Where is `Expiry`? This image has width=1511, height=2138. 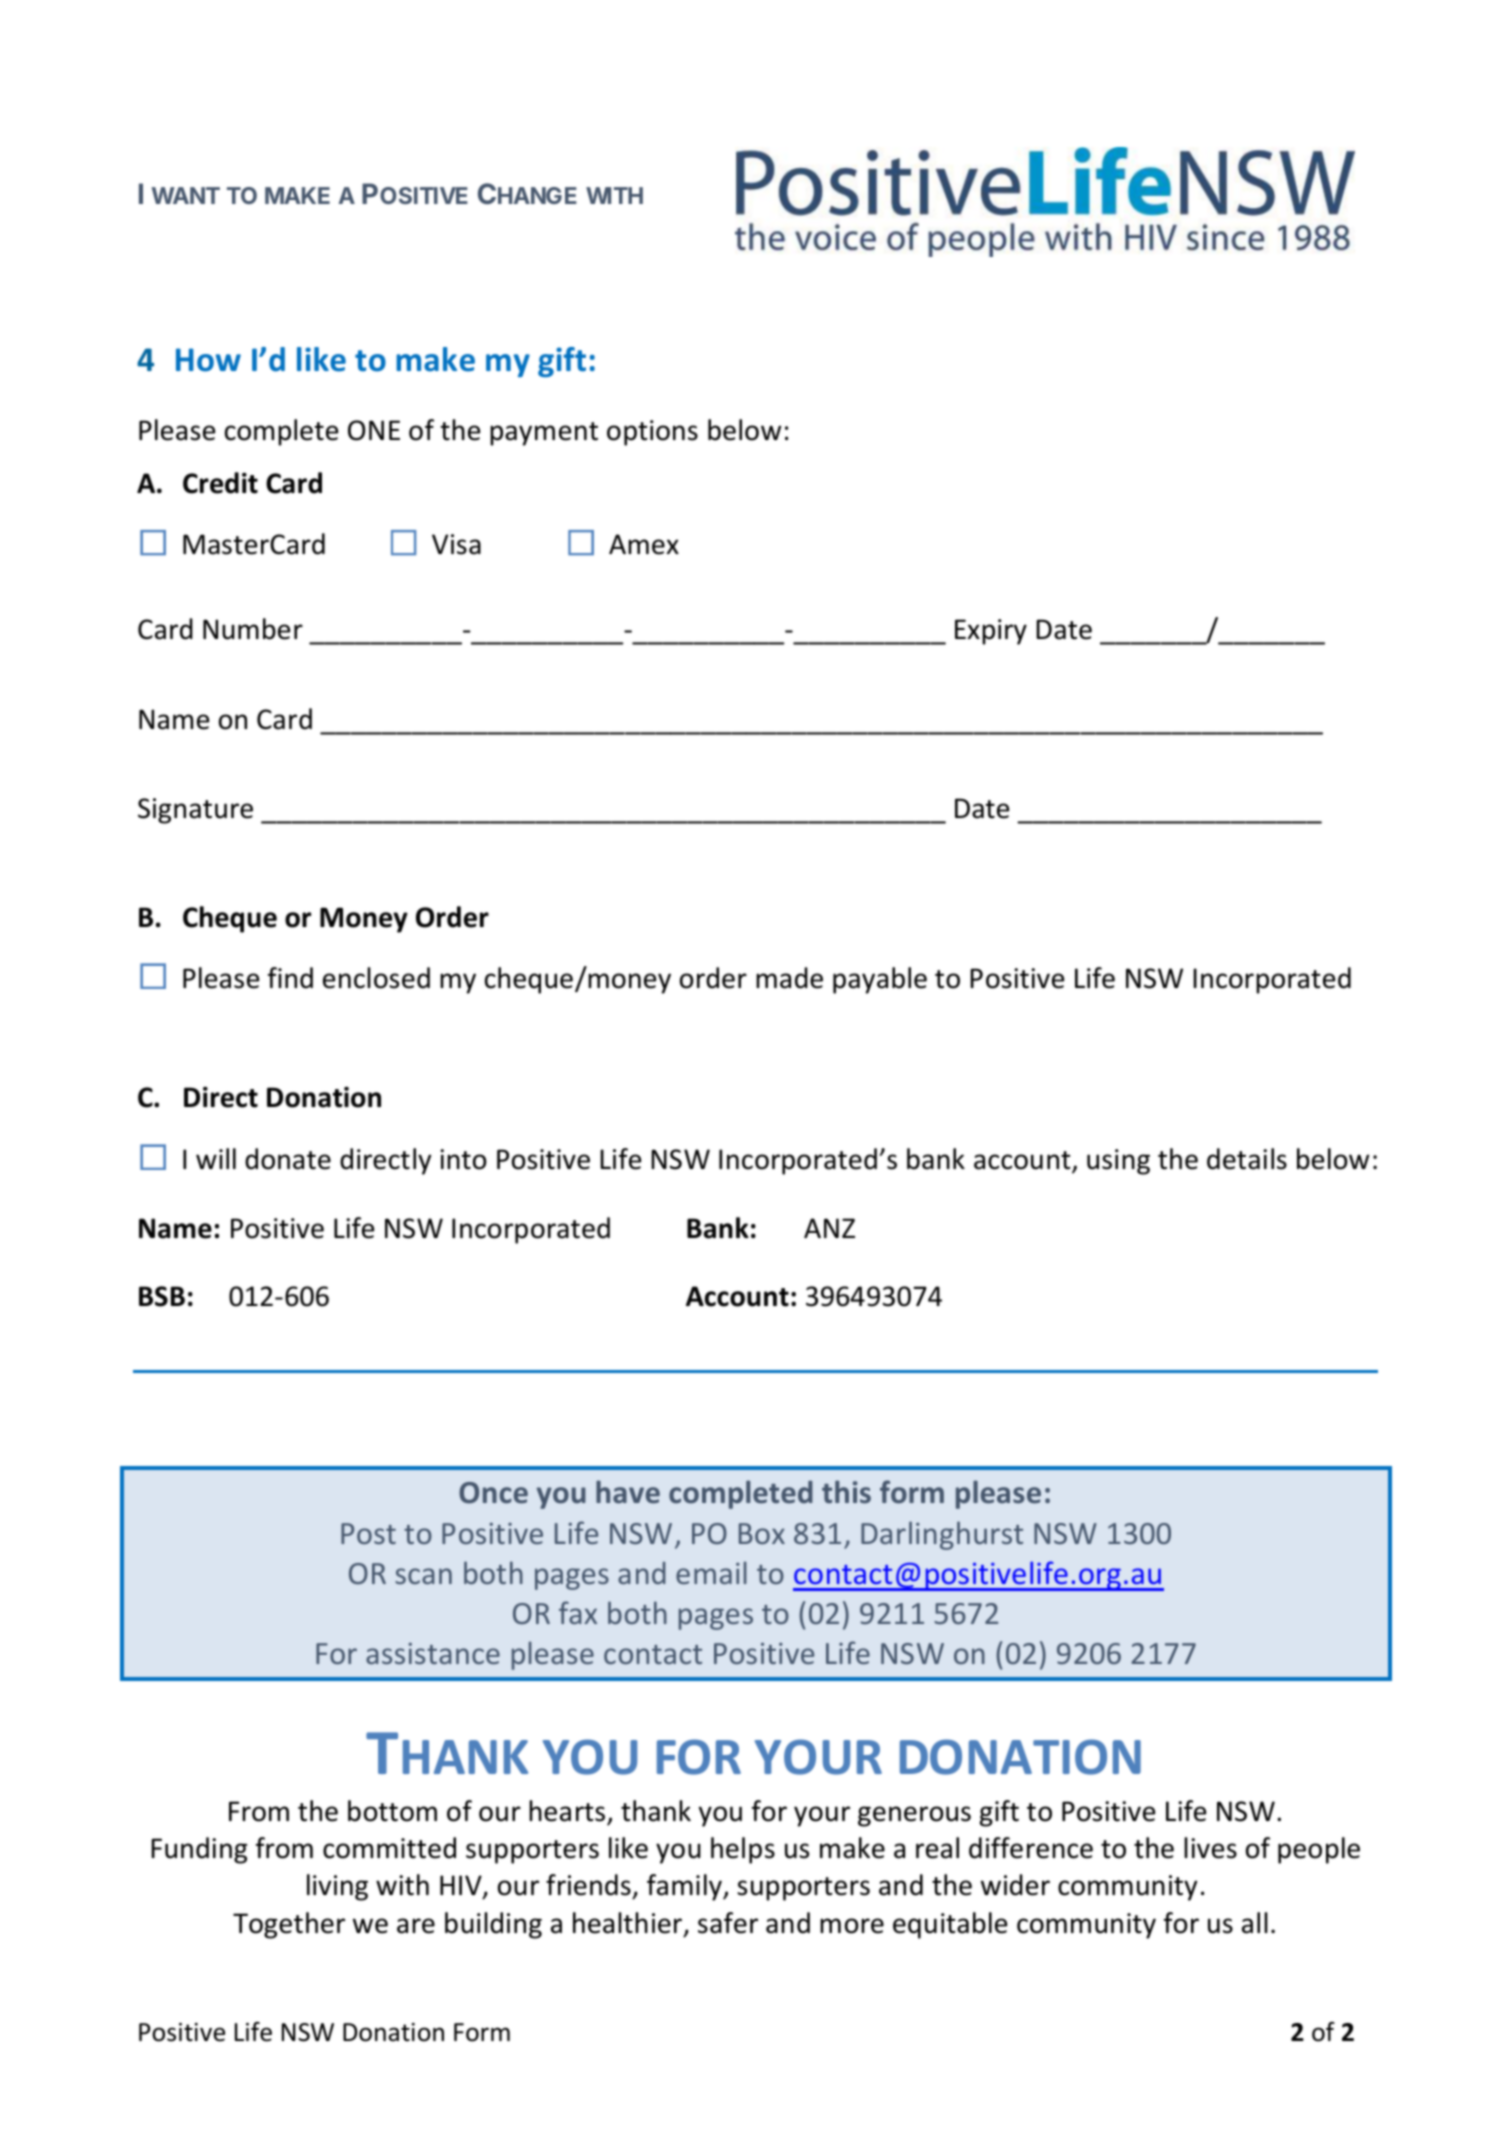 Expiry is located at coordinates (991, 632).
